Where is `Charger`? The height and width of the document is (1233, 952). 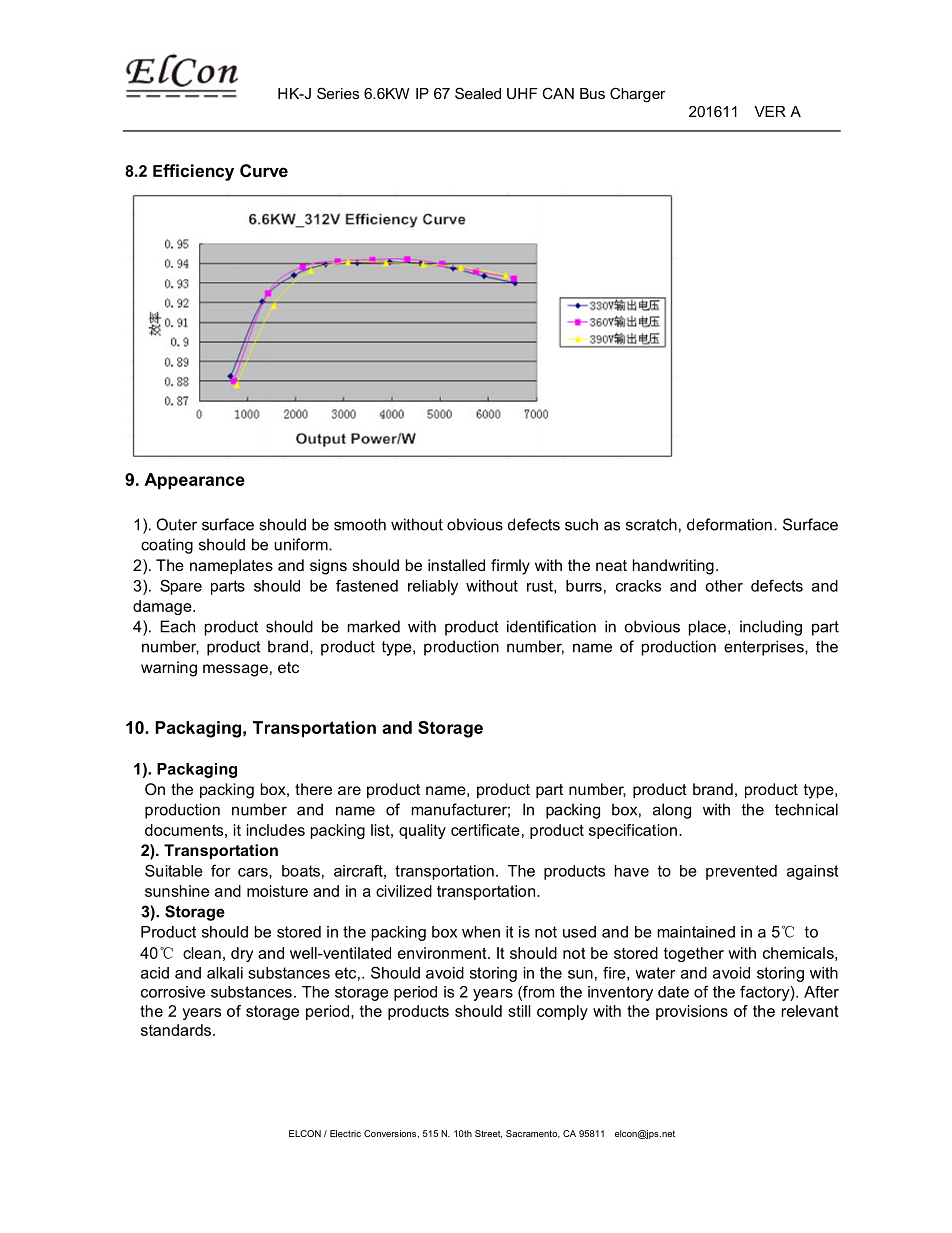
Charger is located at coordinates (638, 95).
